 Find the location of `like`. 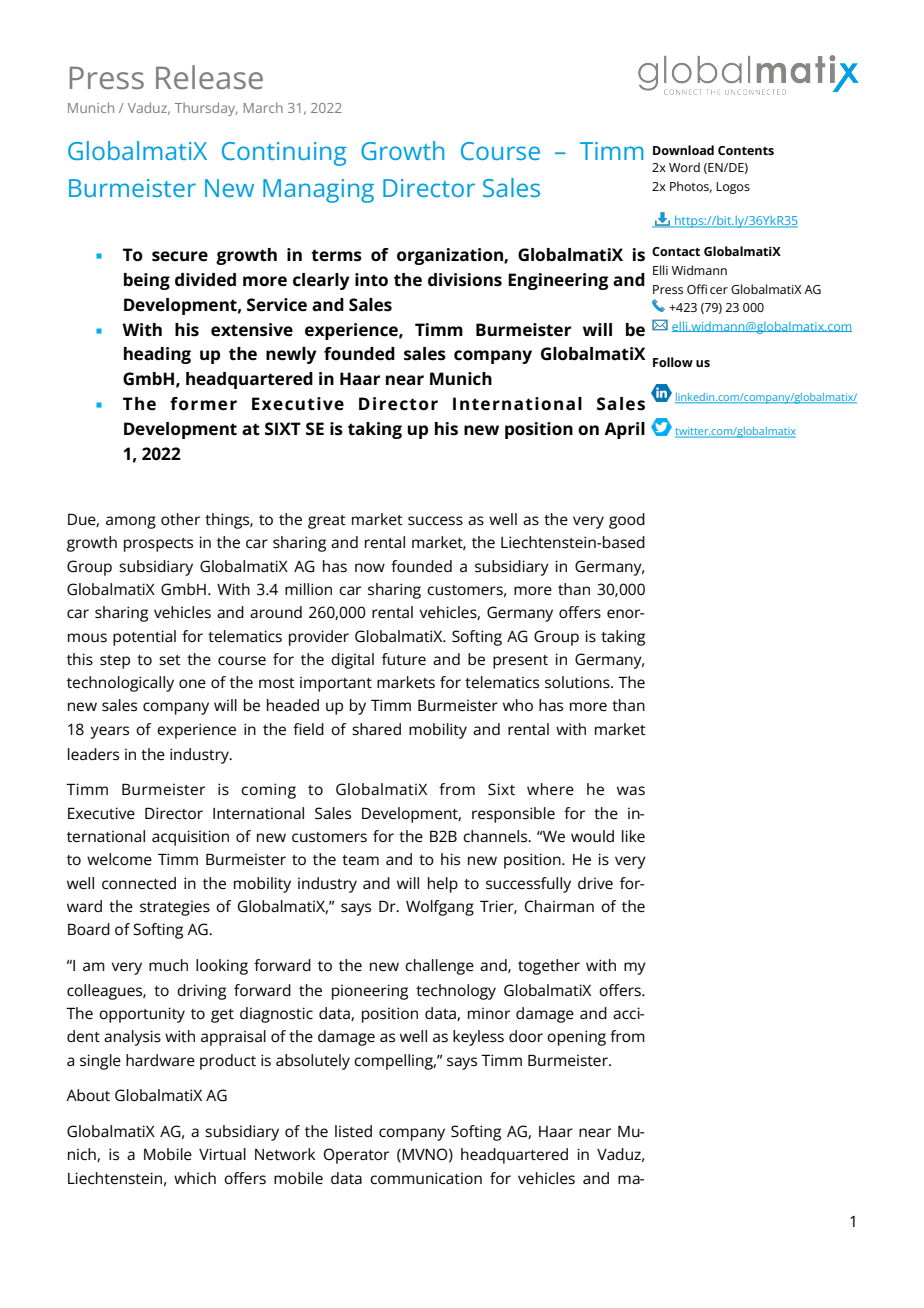

like is located at coordinates (633, 836).
